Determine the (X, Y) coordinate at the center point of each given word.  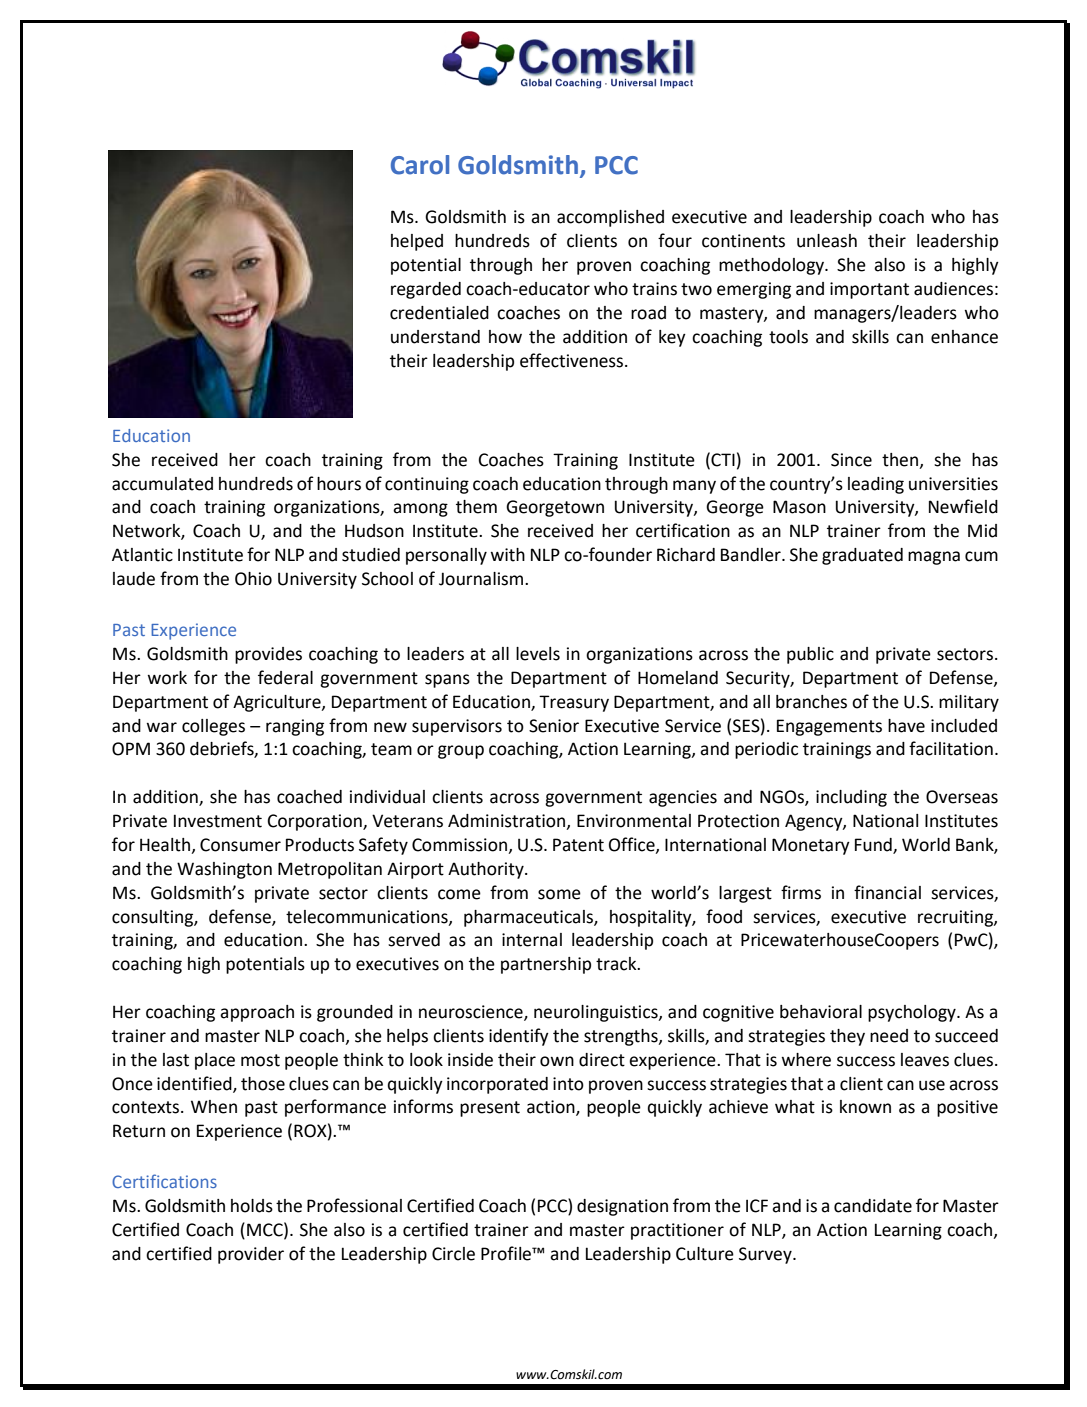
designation (622, 1207)
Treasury (574, 703)
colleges (213, 727)
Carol (420, 165)
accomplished (610, 218)
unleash (827, 241)
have (906, 726)
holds (252, 1206)
